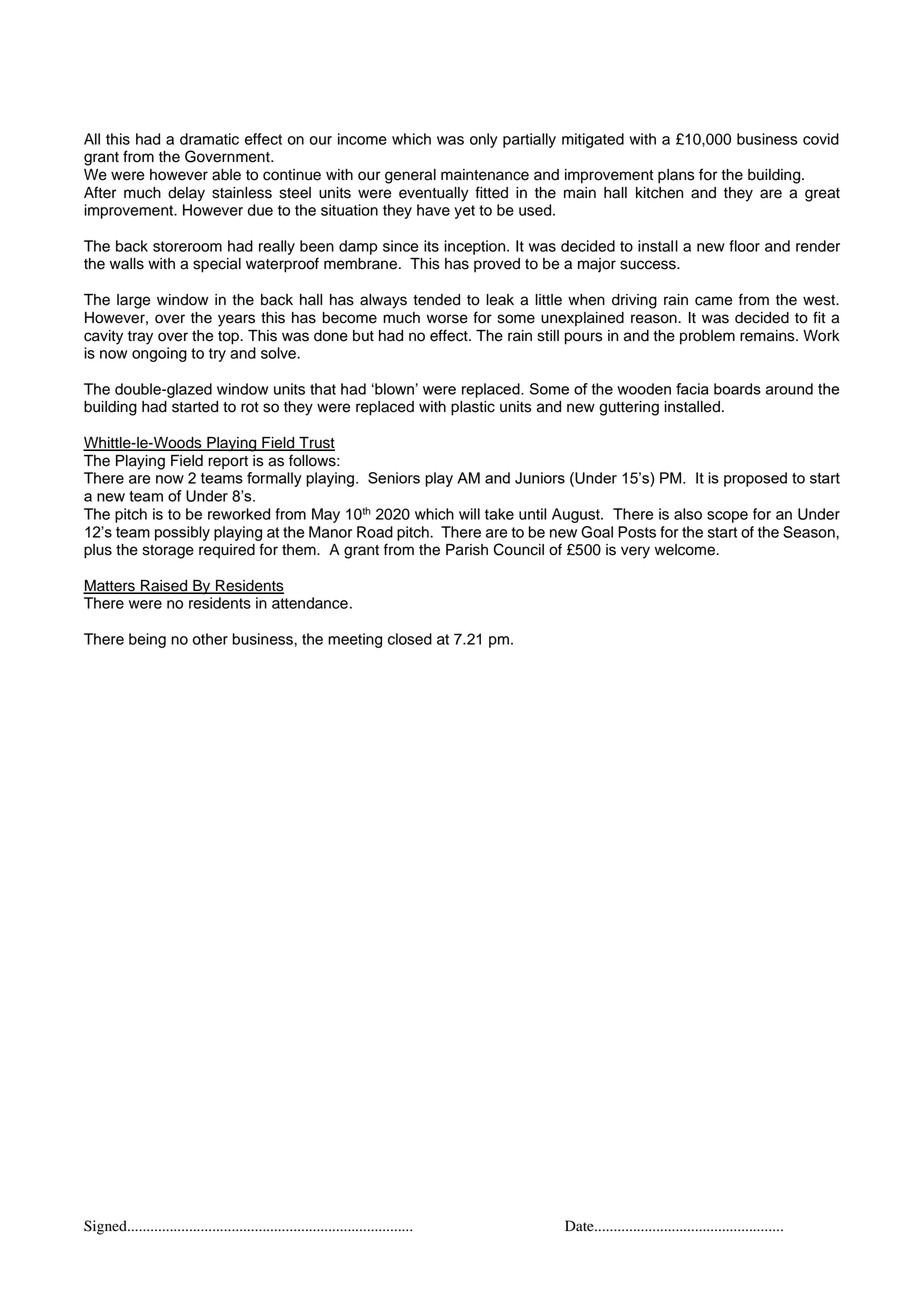 Image resolution: width=924 pixels, height=1308 pixels. What do you see at coordinates (186, 194) in the document?
I see `delay` at bounding box center [186, 194].
